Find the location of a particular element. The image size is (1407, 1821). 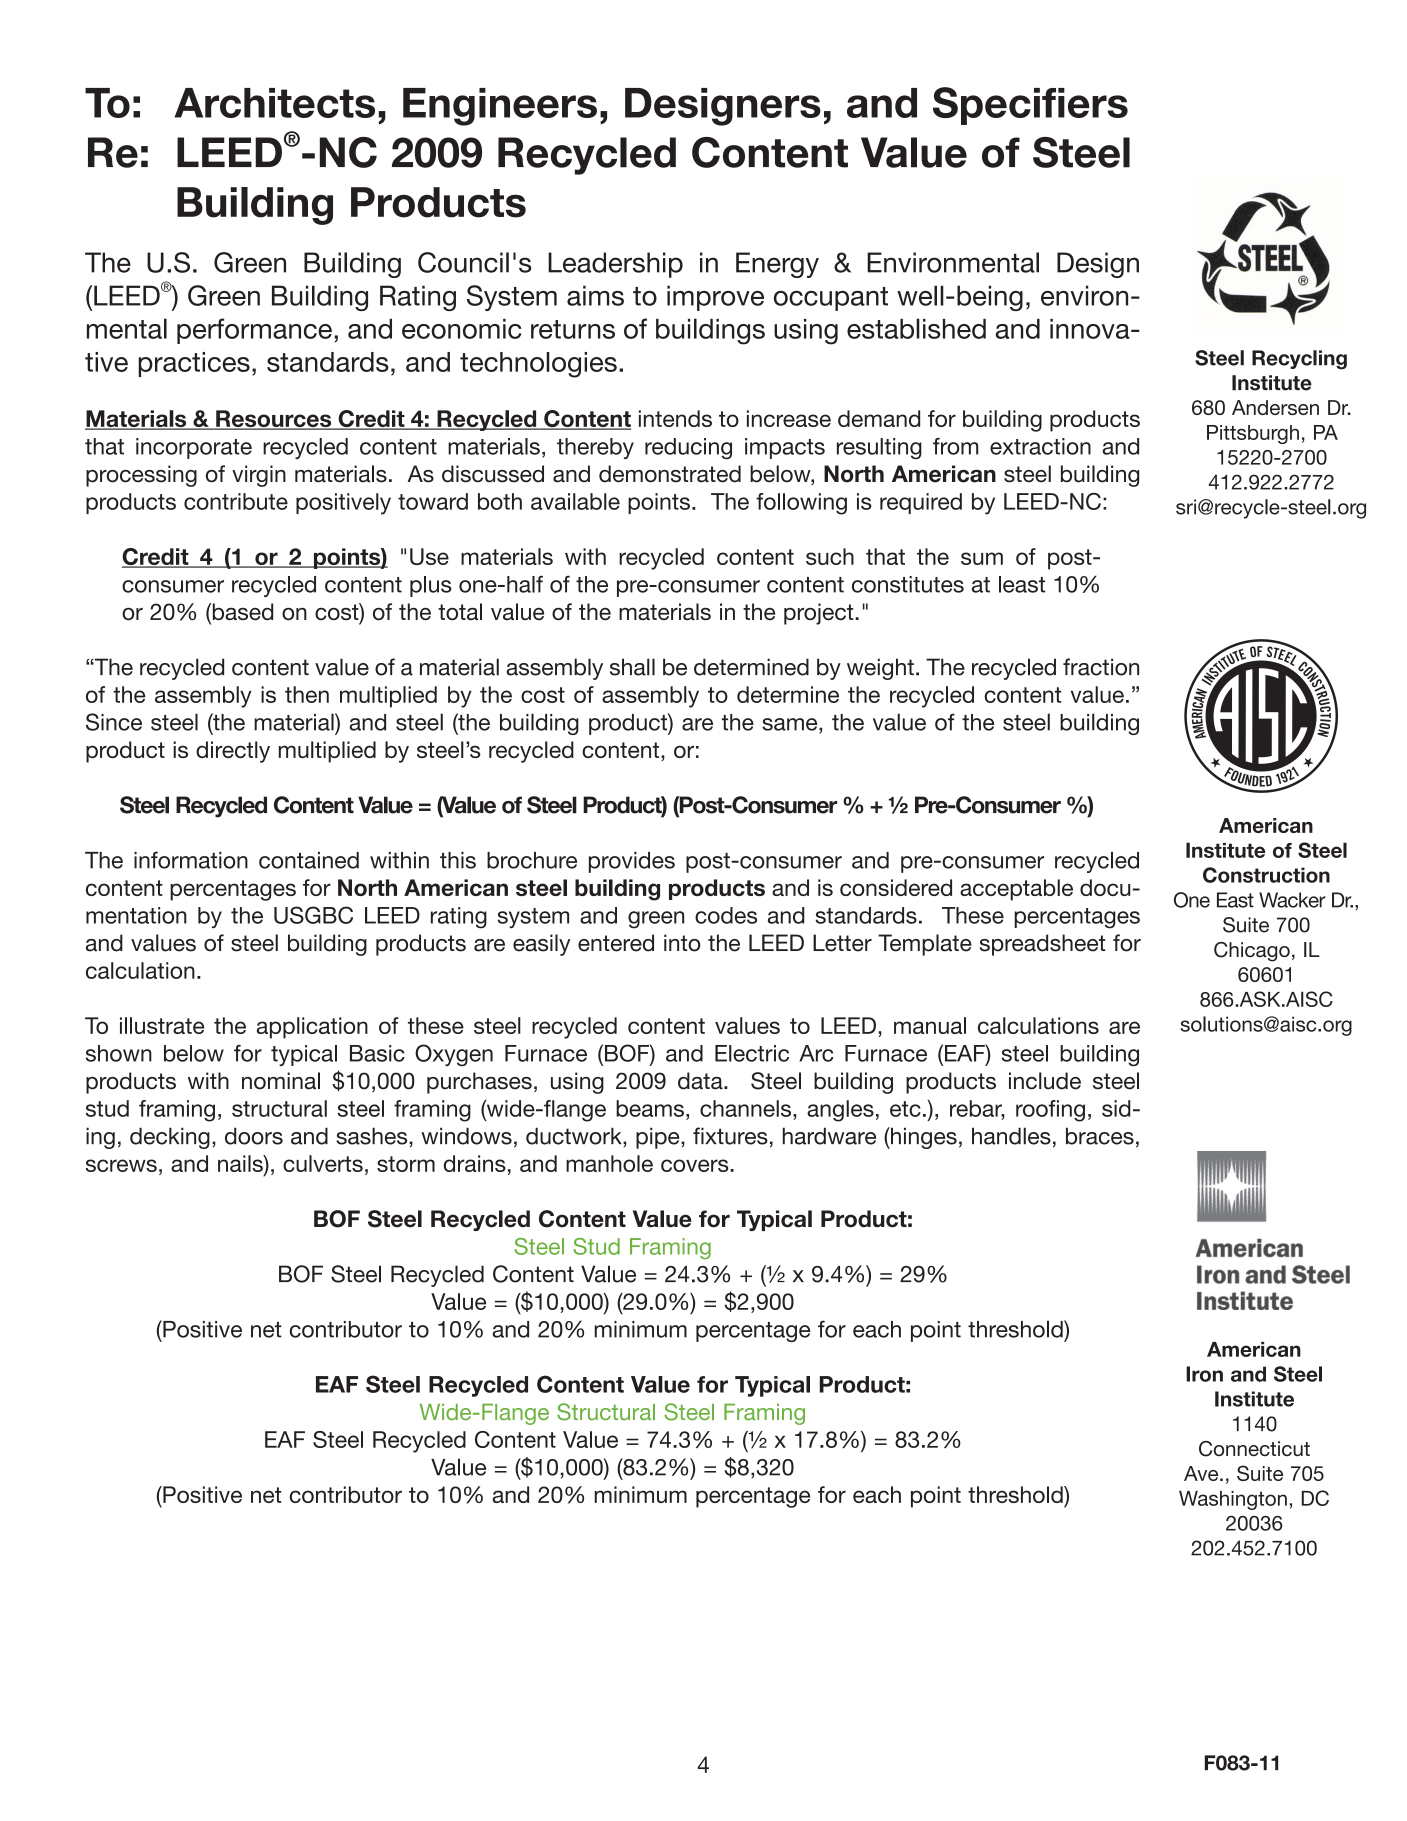

culverts is located at coordinates (323, 1163).
